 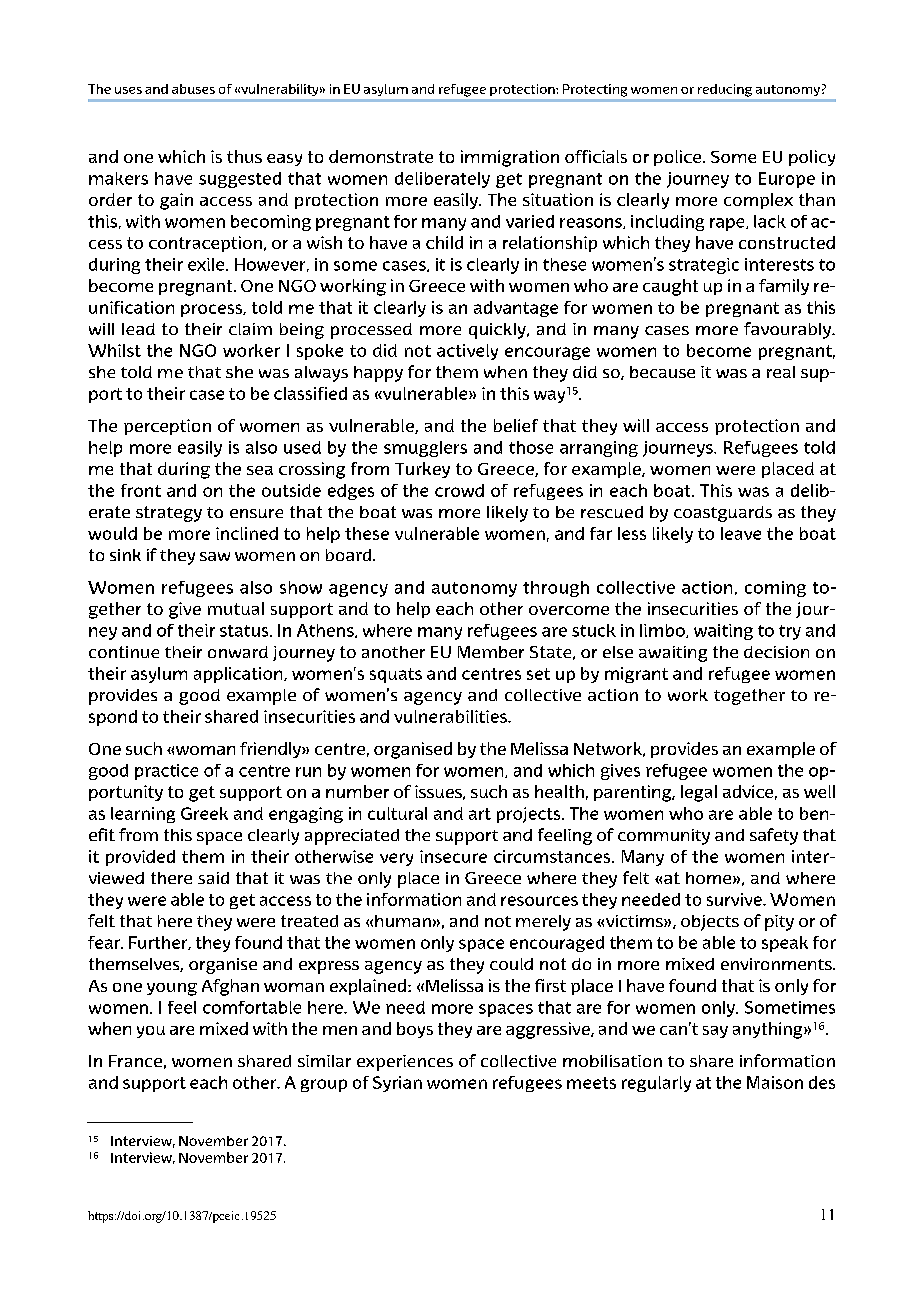 What do you see at coordinates (725, 90) in the screenshot?
I see `reducing` at bounding box center [725, 90].
